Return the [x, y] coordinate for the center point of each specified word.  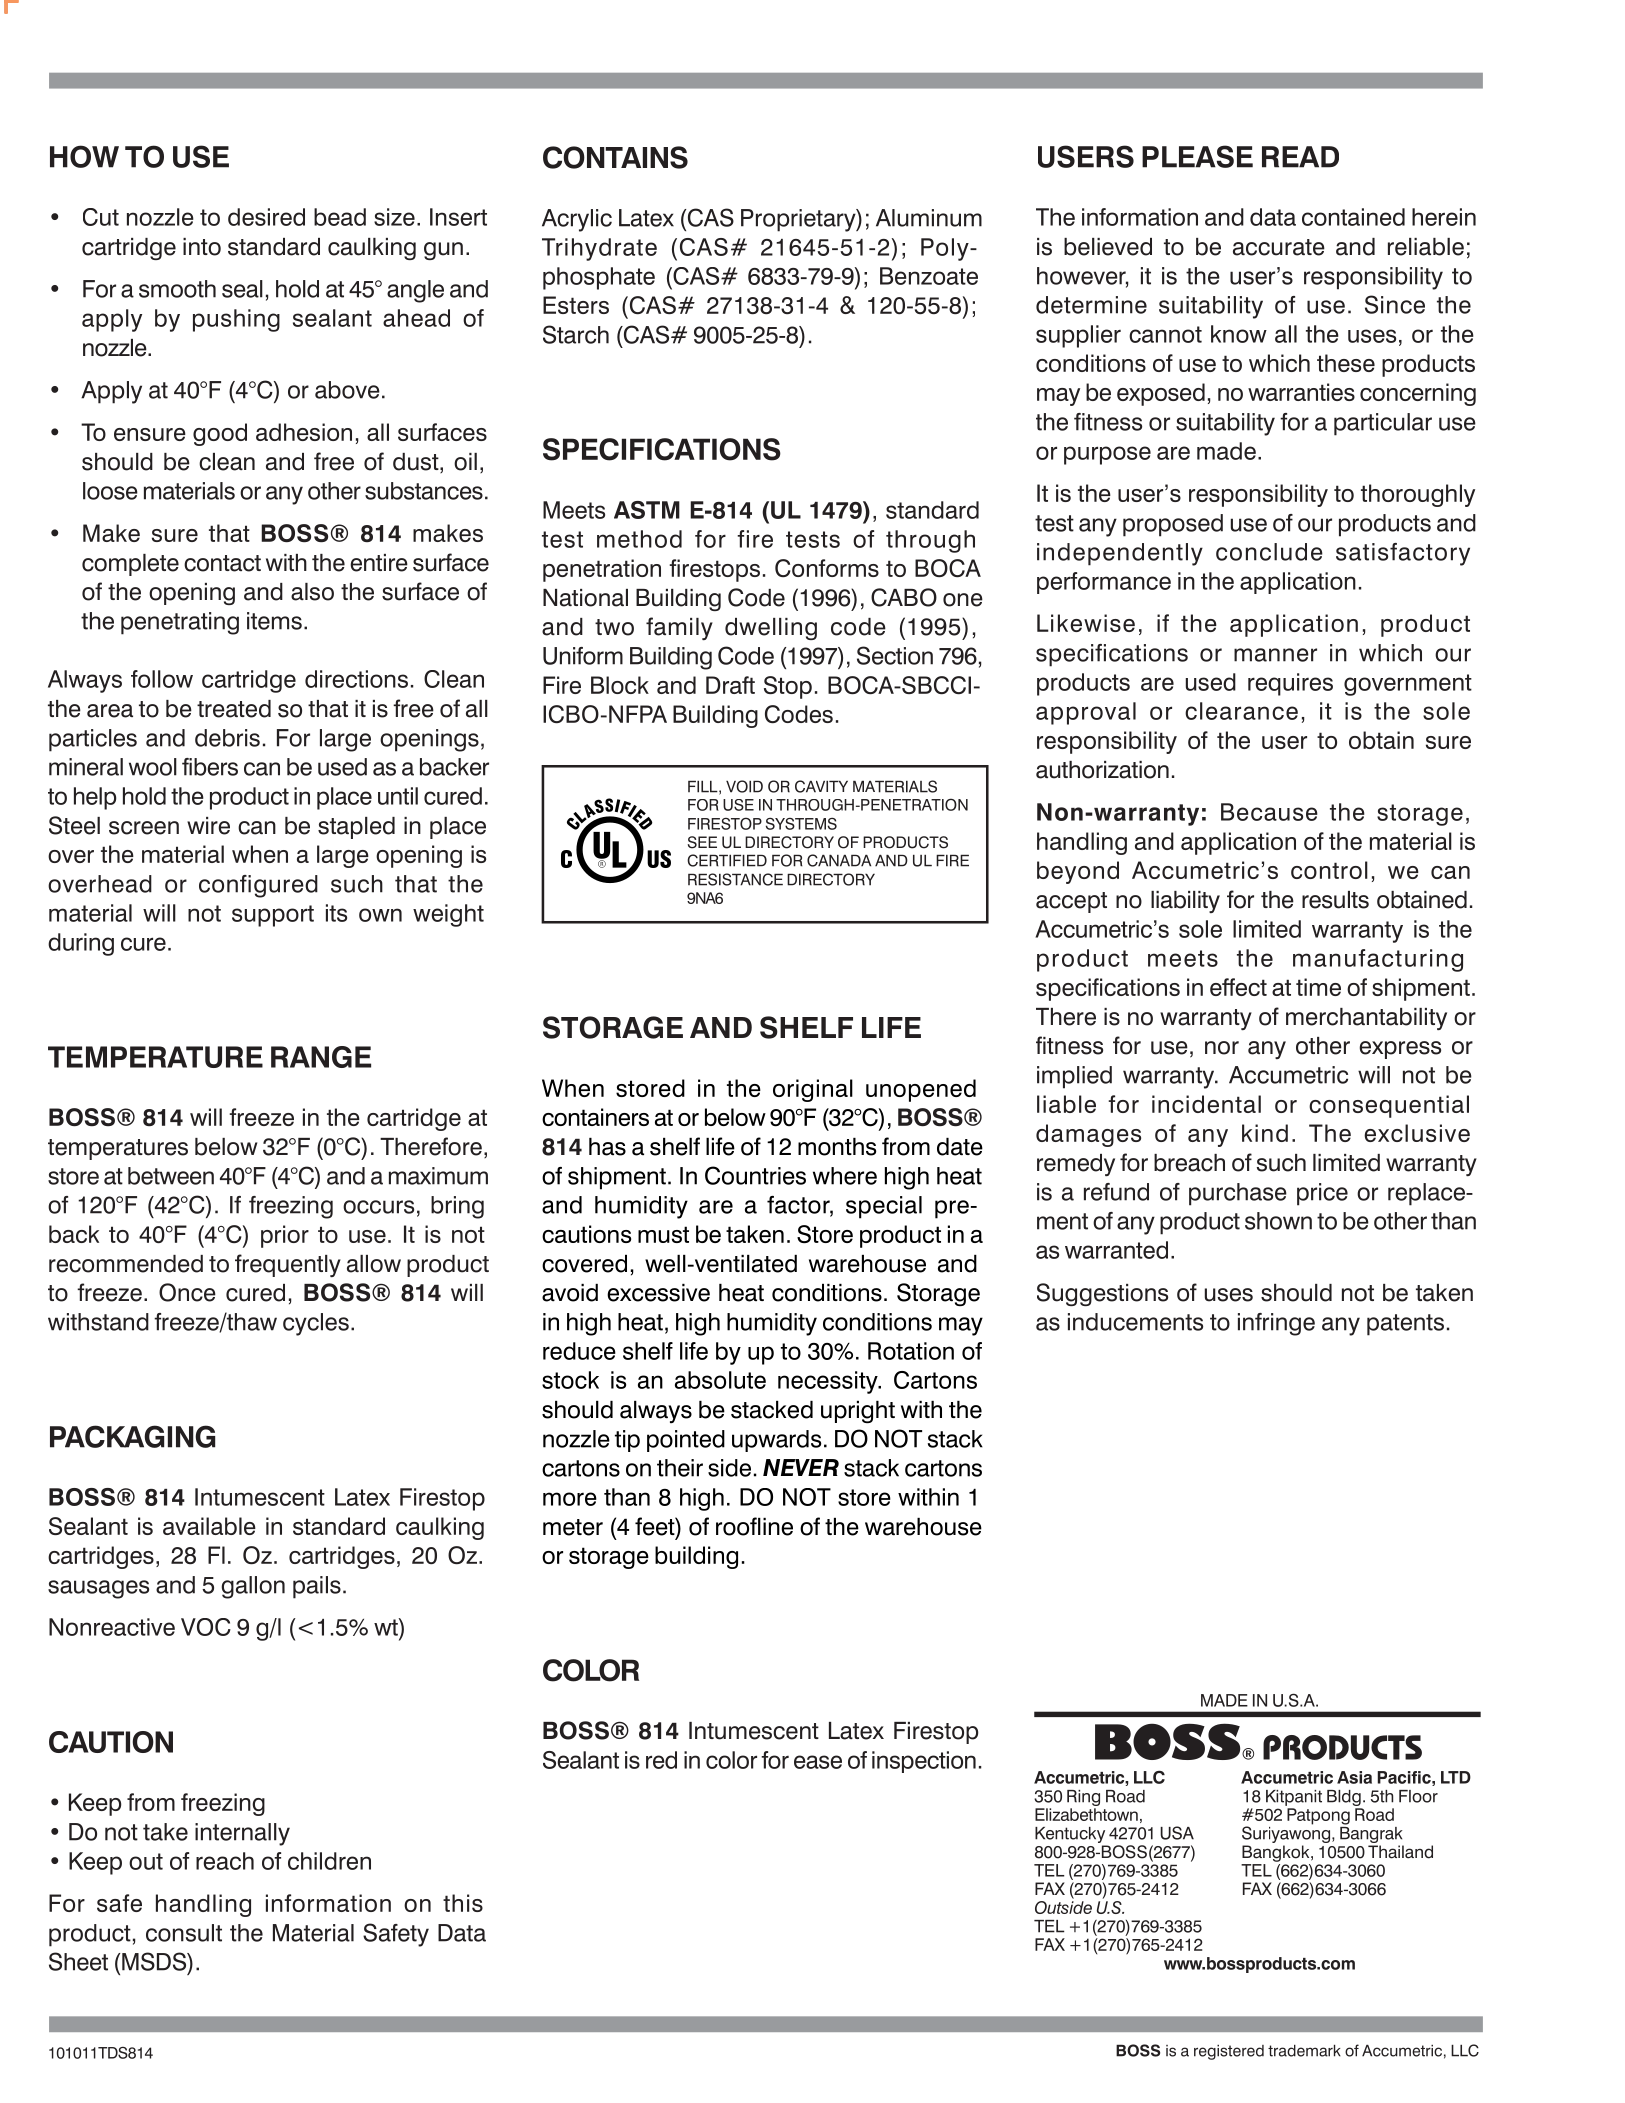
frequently [288, 1265]
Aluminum [929, 218]
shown [1278, 1221]
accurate [1279, 247]
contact [222, 563]
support [273, 916]
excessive [658, 1293]
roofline [754, 1526]
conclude [1269, 552]
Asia [1354, 1777]
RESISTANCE [735, 879]
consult [184, 1933]
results [1335, 900]
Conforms [827, 568]
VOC [206, 1627]
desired [266, 217]
